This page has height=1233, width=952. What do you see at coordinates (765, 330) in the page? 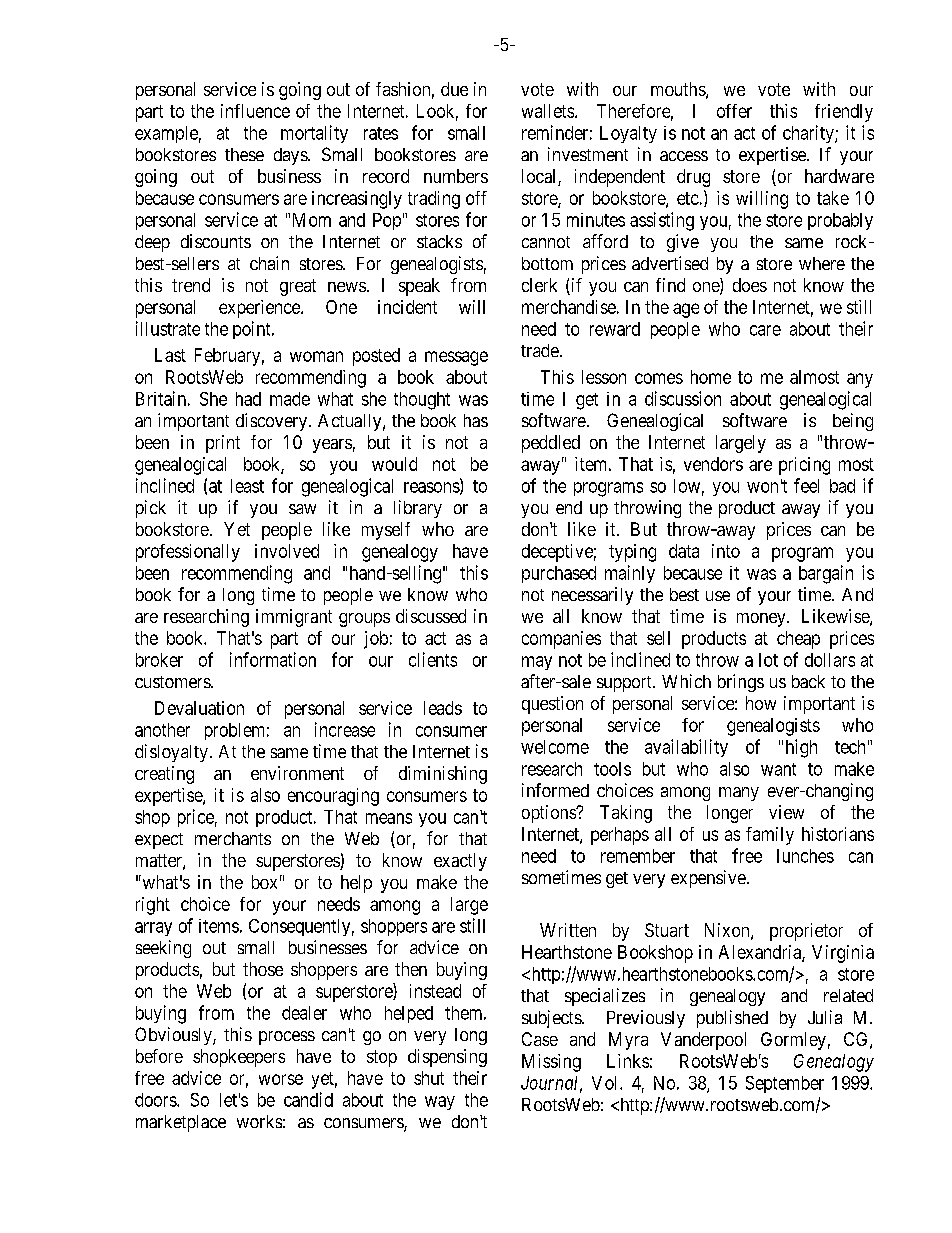
I see `care` at bounding box center [765, 330].
